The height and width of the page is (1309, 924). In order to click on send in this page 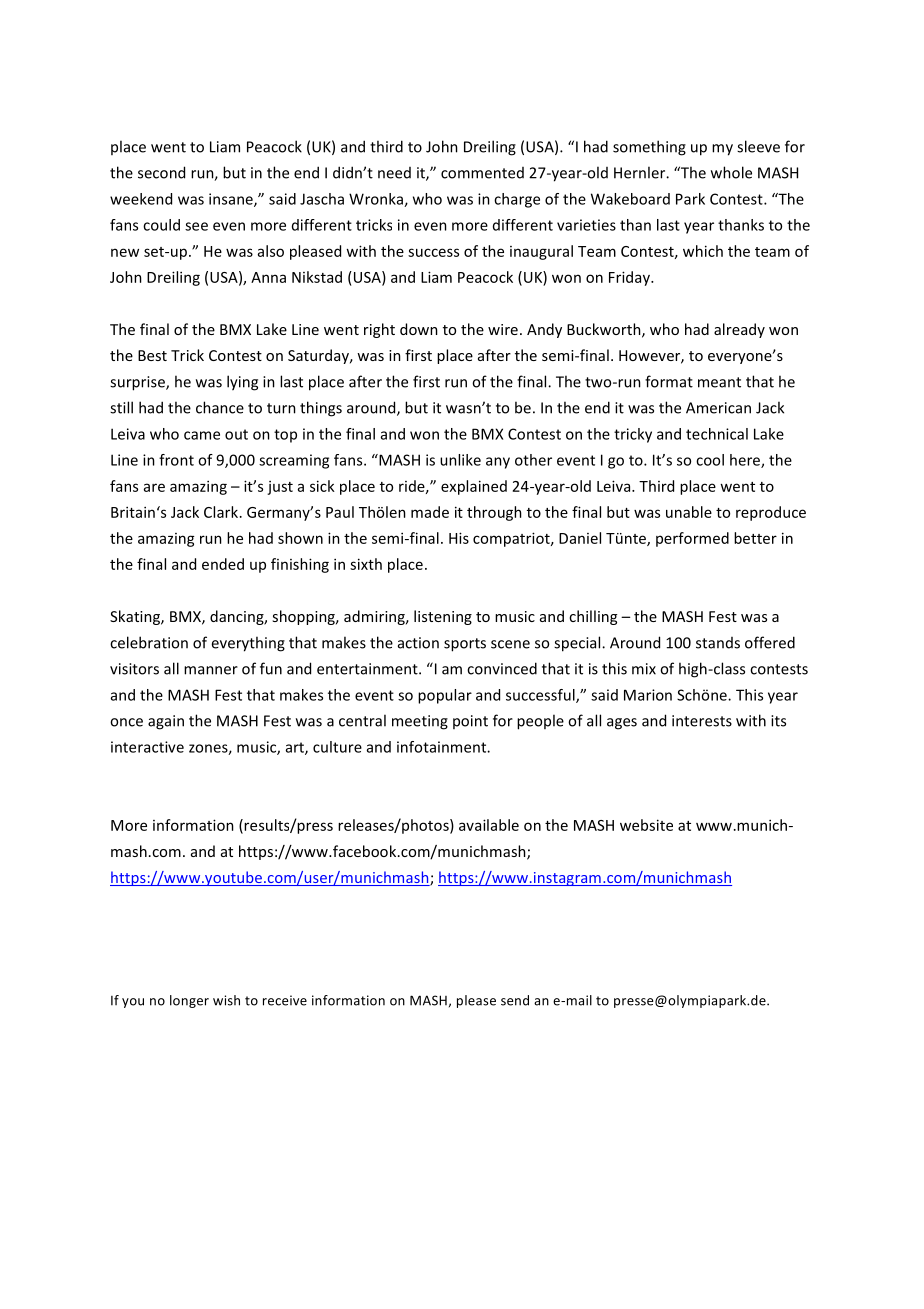, I will do `click(515, 1000)`.
